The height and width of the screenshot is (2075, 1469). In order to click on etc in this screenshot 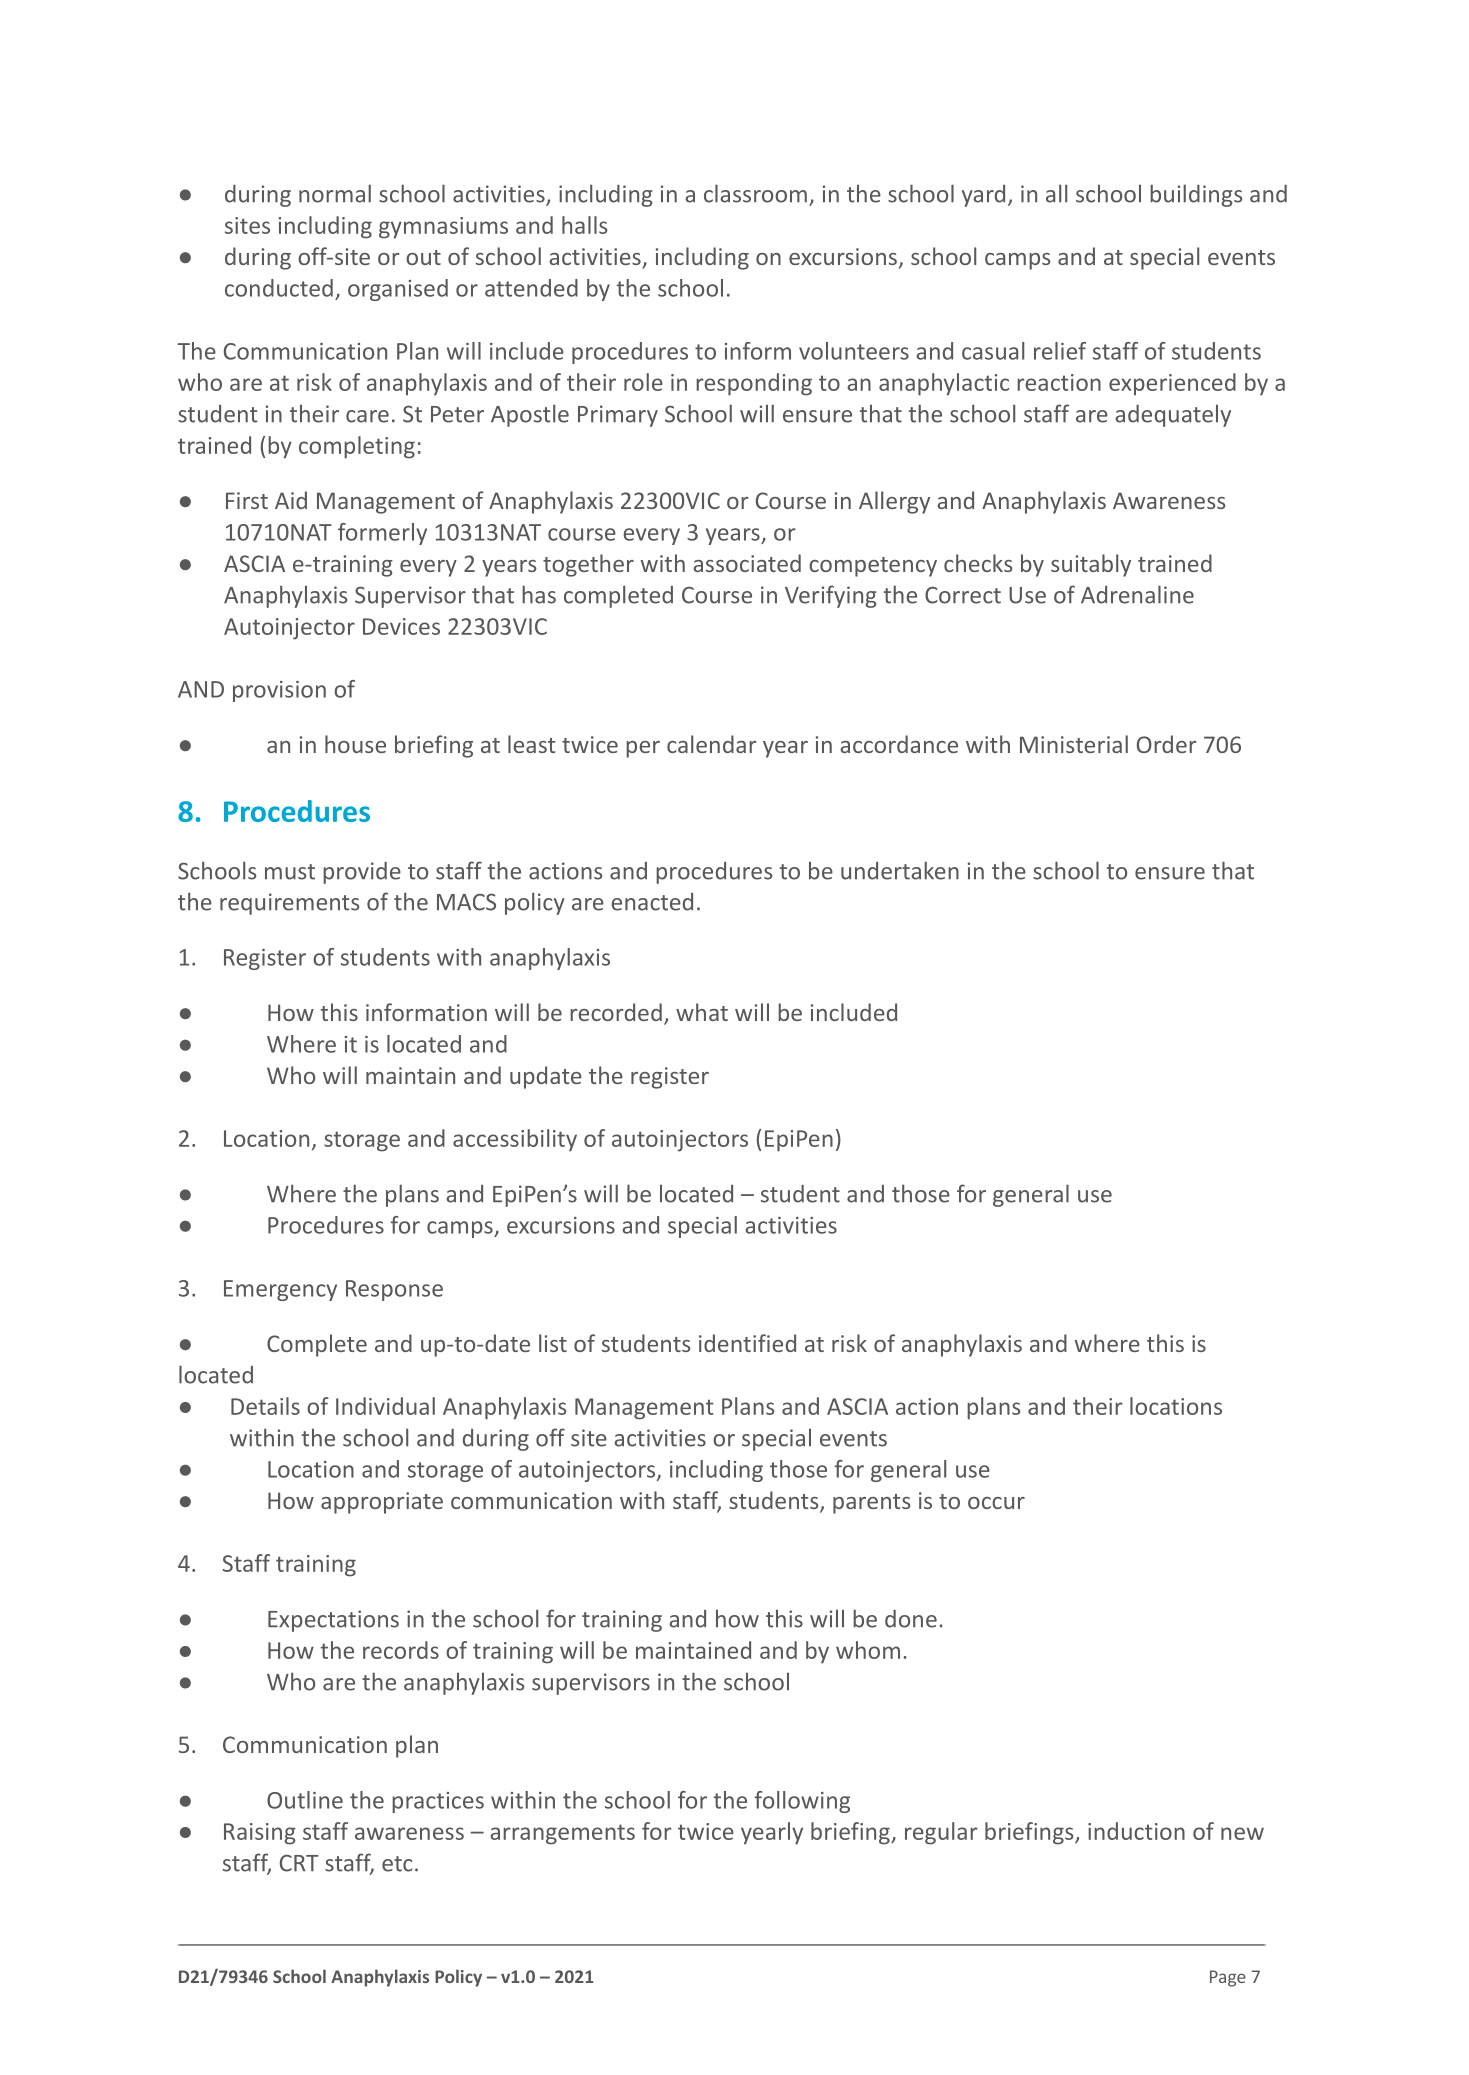, I will do `click(397, 1864)`.
